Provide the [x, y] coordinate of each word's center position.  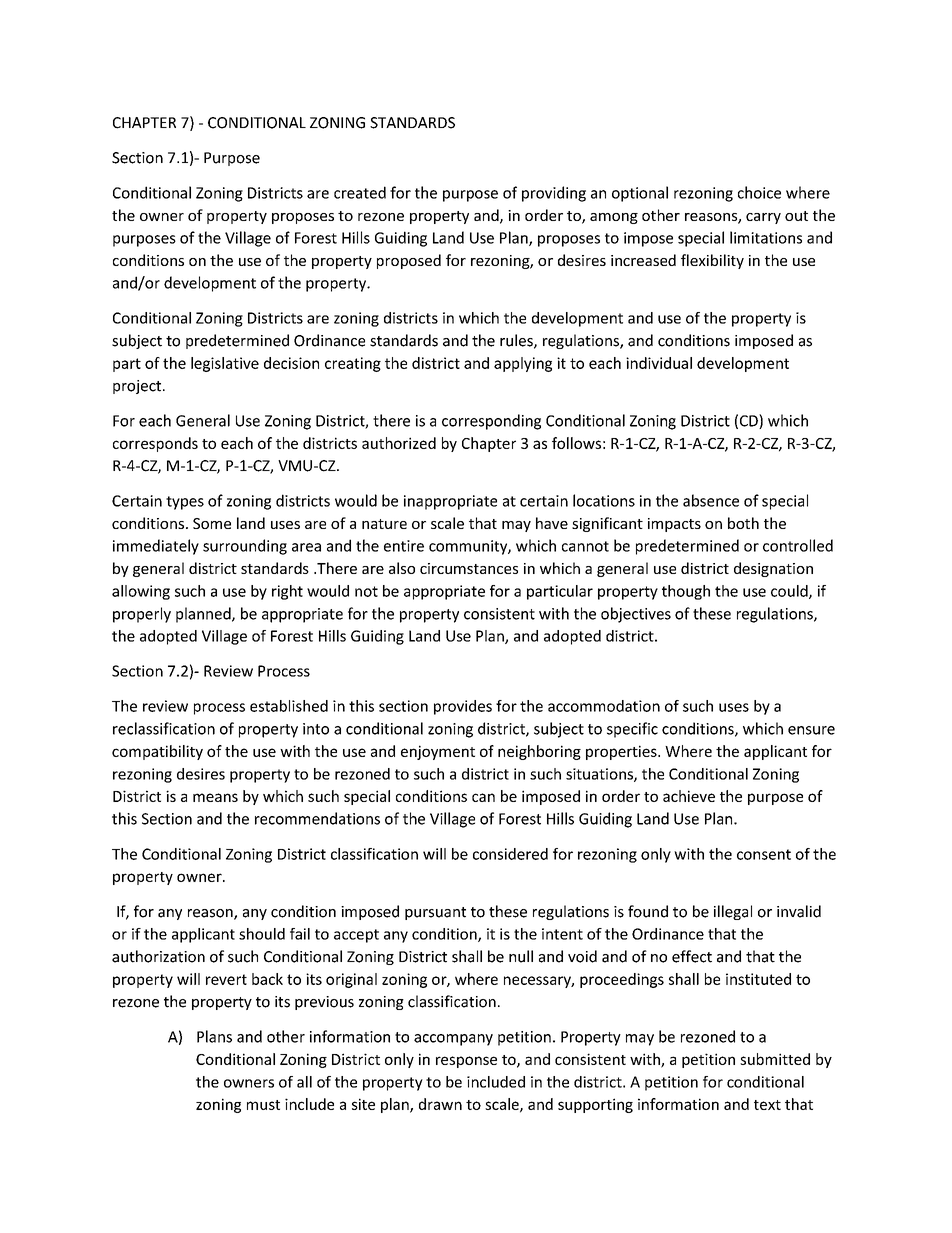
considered [510, 854]
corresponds [155, 444]
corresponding [491, 422]
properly [142, 615]
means [215, 797]
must [263, 1105]
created [360, 192]
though [686, 592]
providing [554, 194]
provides [463, 707]
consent [764, 854]
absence [711, 500]
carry [763, 218]
